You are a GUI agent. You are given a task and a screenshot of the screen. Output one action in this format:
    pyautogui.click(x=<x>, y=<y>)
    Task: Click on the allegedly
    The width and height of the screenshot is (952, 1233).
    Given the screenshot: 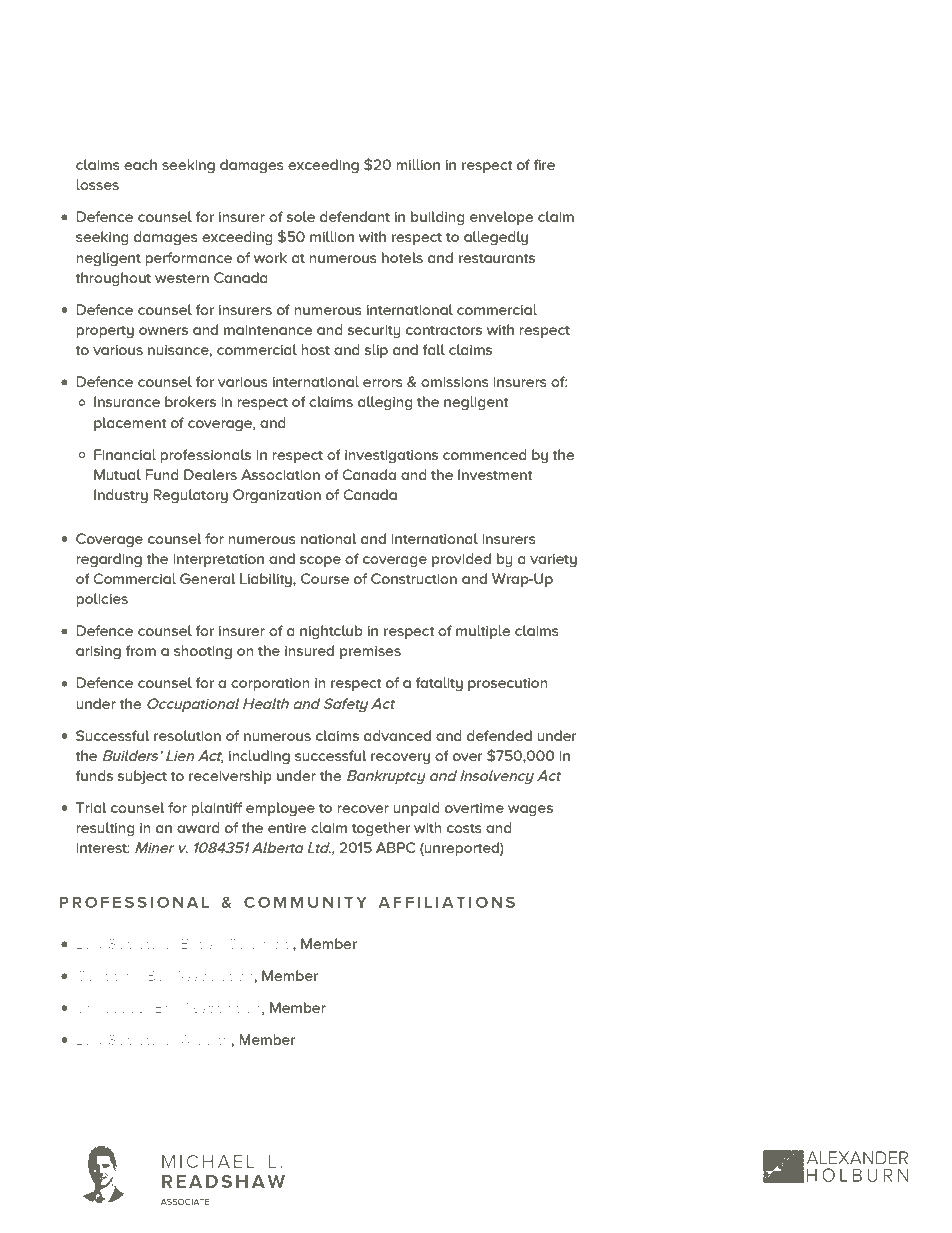 What is the action you would take?
    pyautogui.click(x=496, y=238)
